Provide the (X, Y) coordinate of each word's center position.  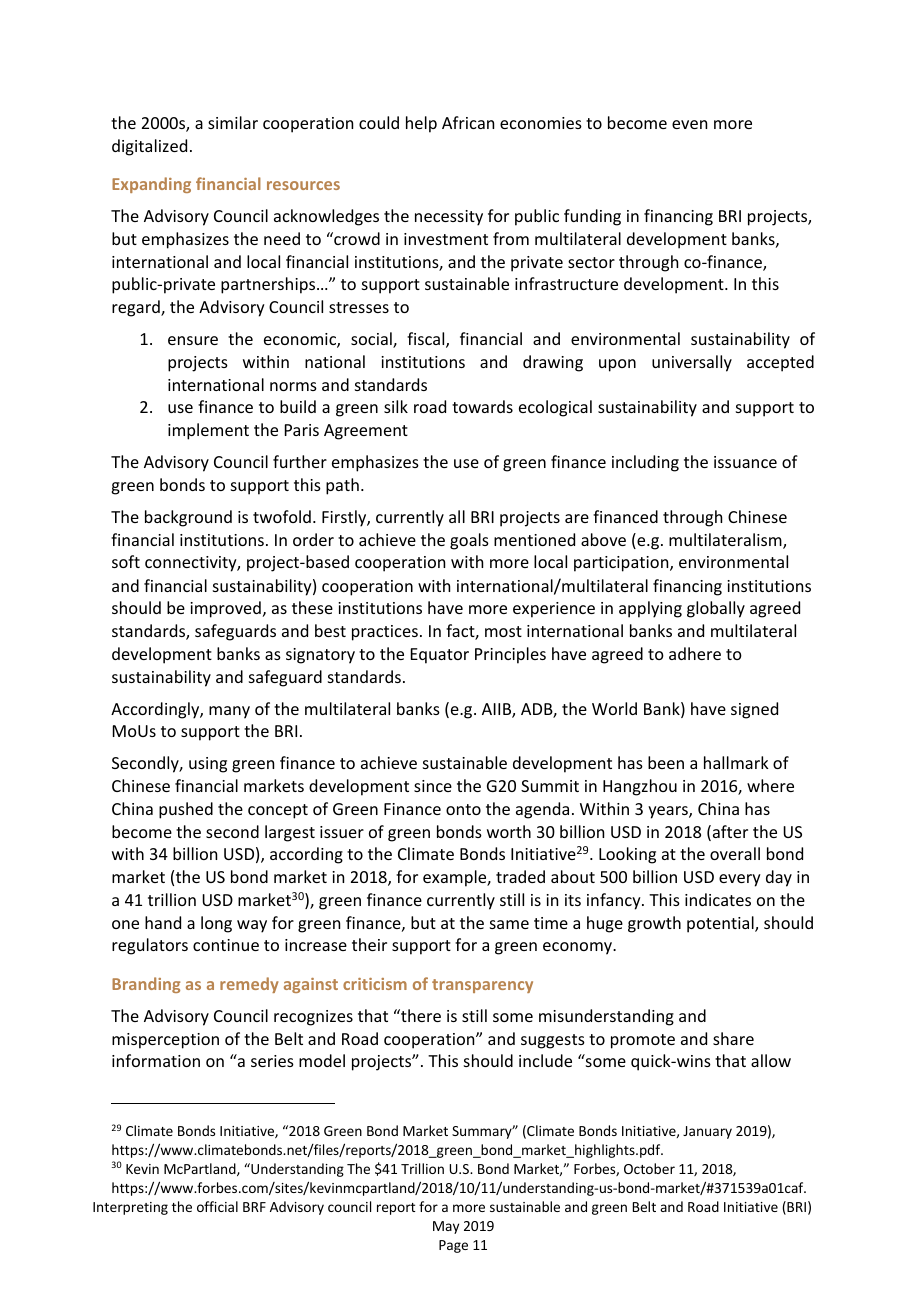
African (468, 122)
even (689, 124)
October (649, 1168)
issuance (745, 462)
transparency (482, 986)
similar (233, 122)
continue (226, 945)
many (229, 712)
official (217, 1206)
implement (208, 431)
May (446, 1227)
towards (482, 406)
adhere (695, 653)
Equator (440, 656)
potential (721, 924)
